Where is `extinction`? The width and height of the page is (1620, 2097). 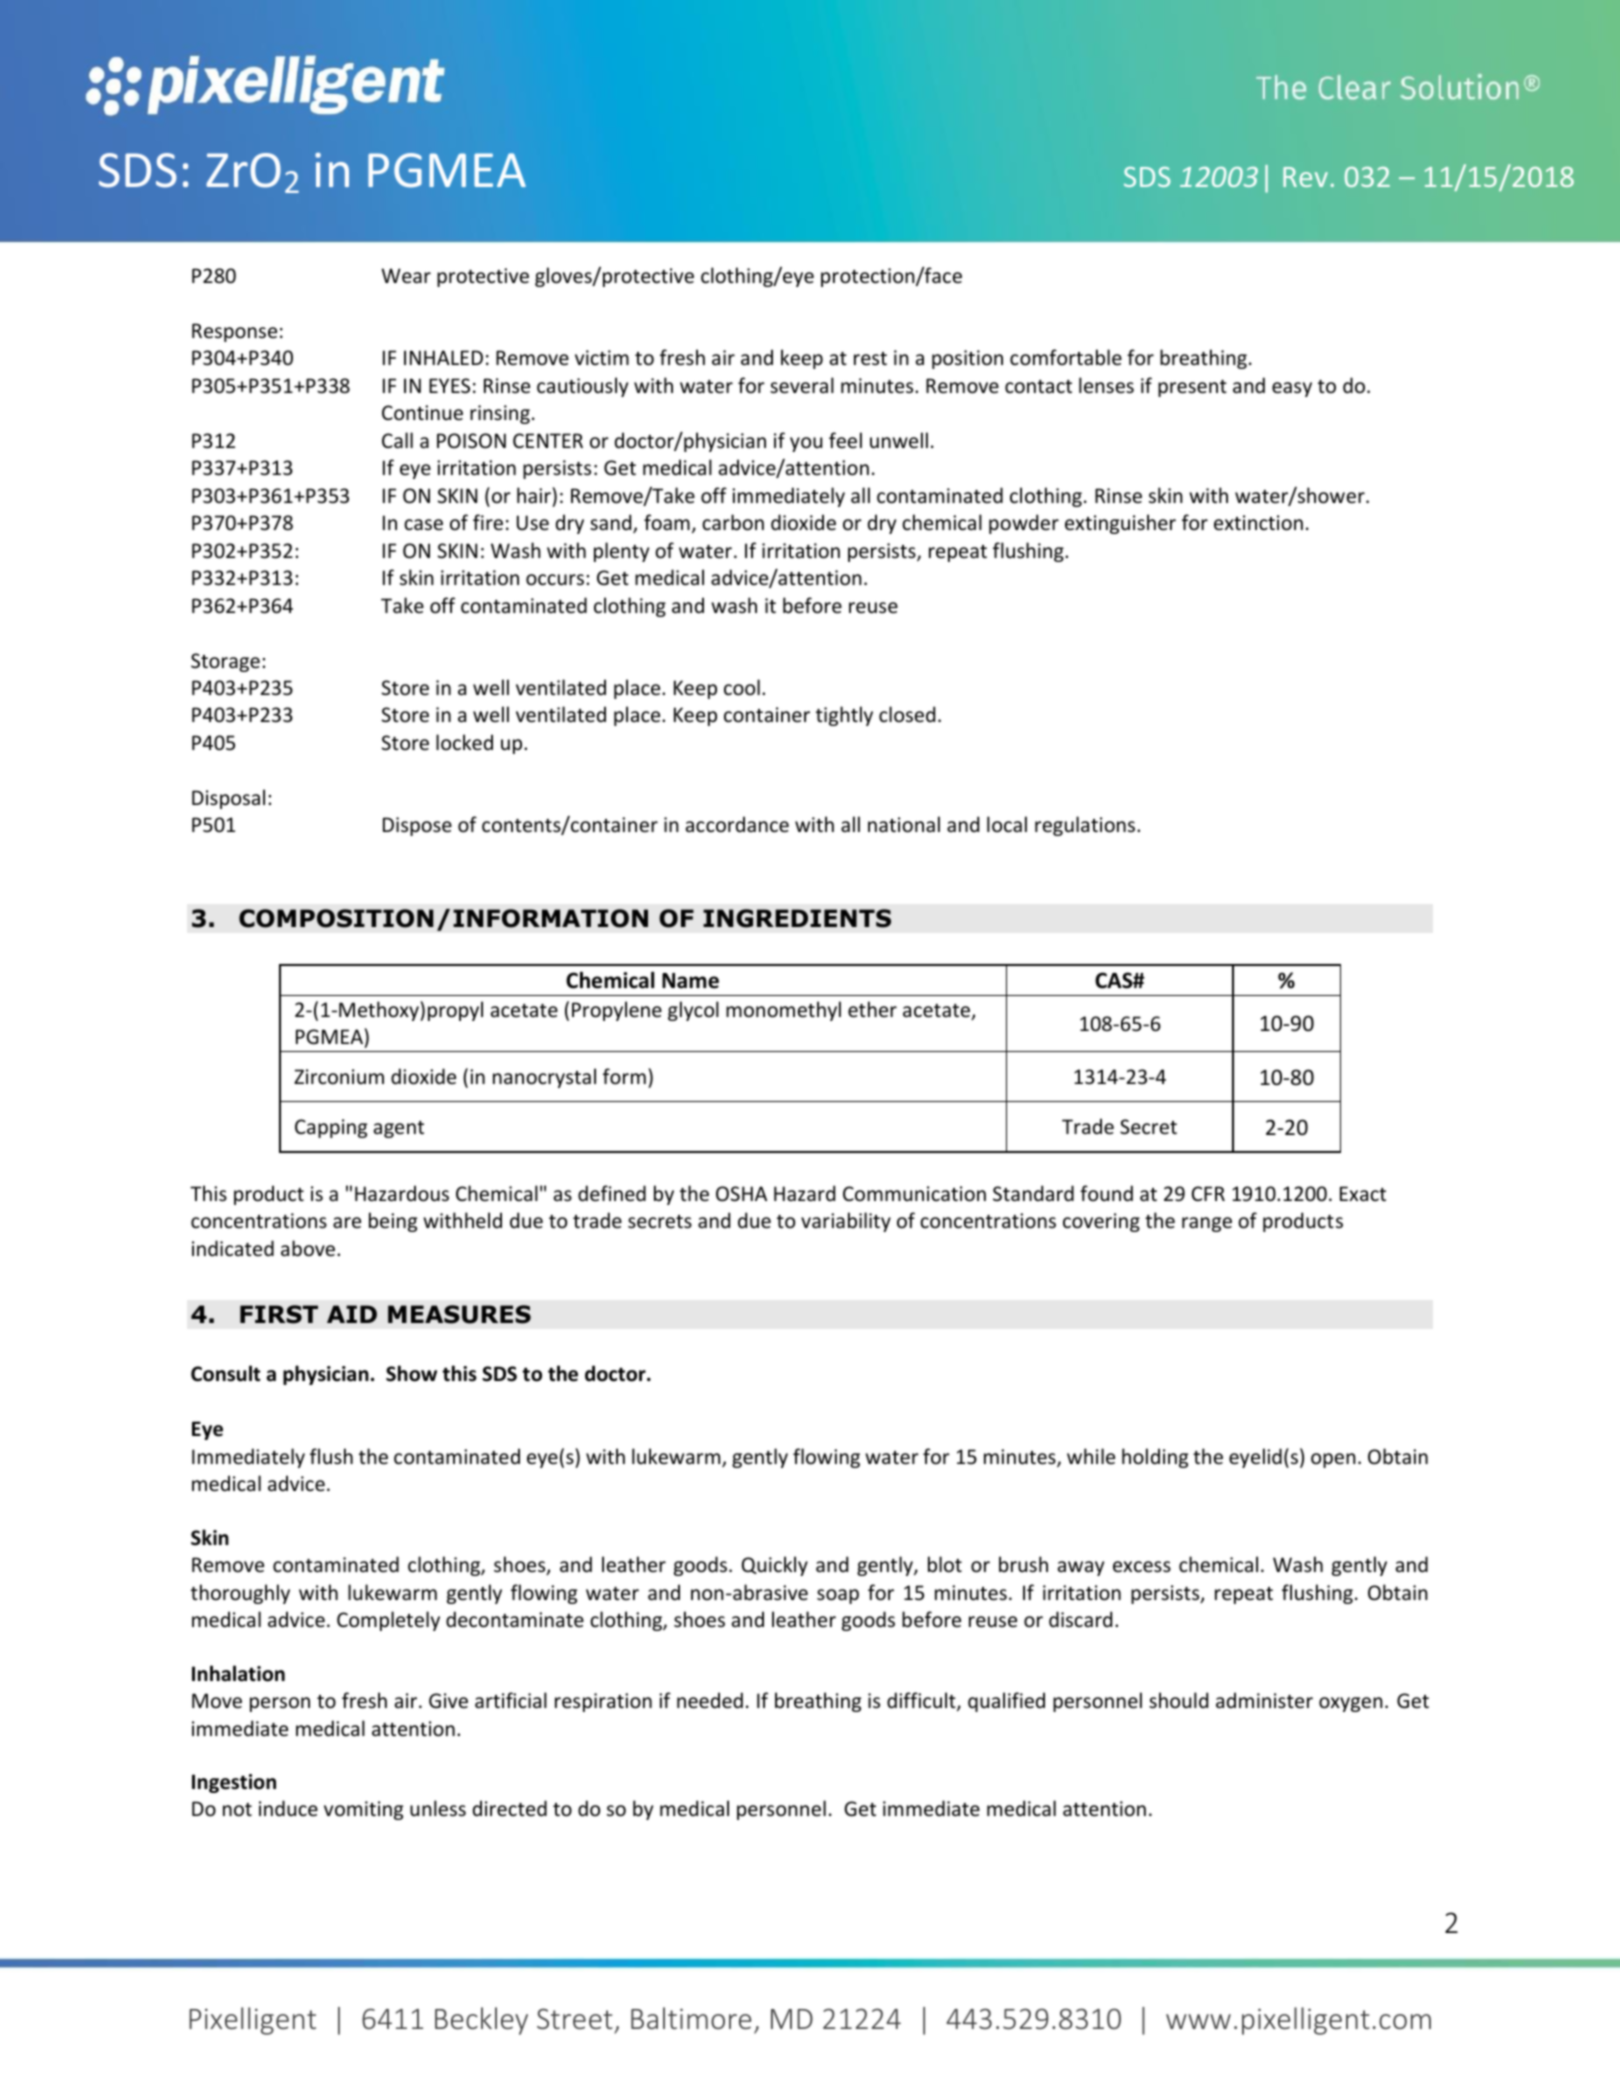
extinction is located at coordinates (1258, 523).
